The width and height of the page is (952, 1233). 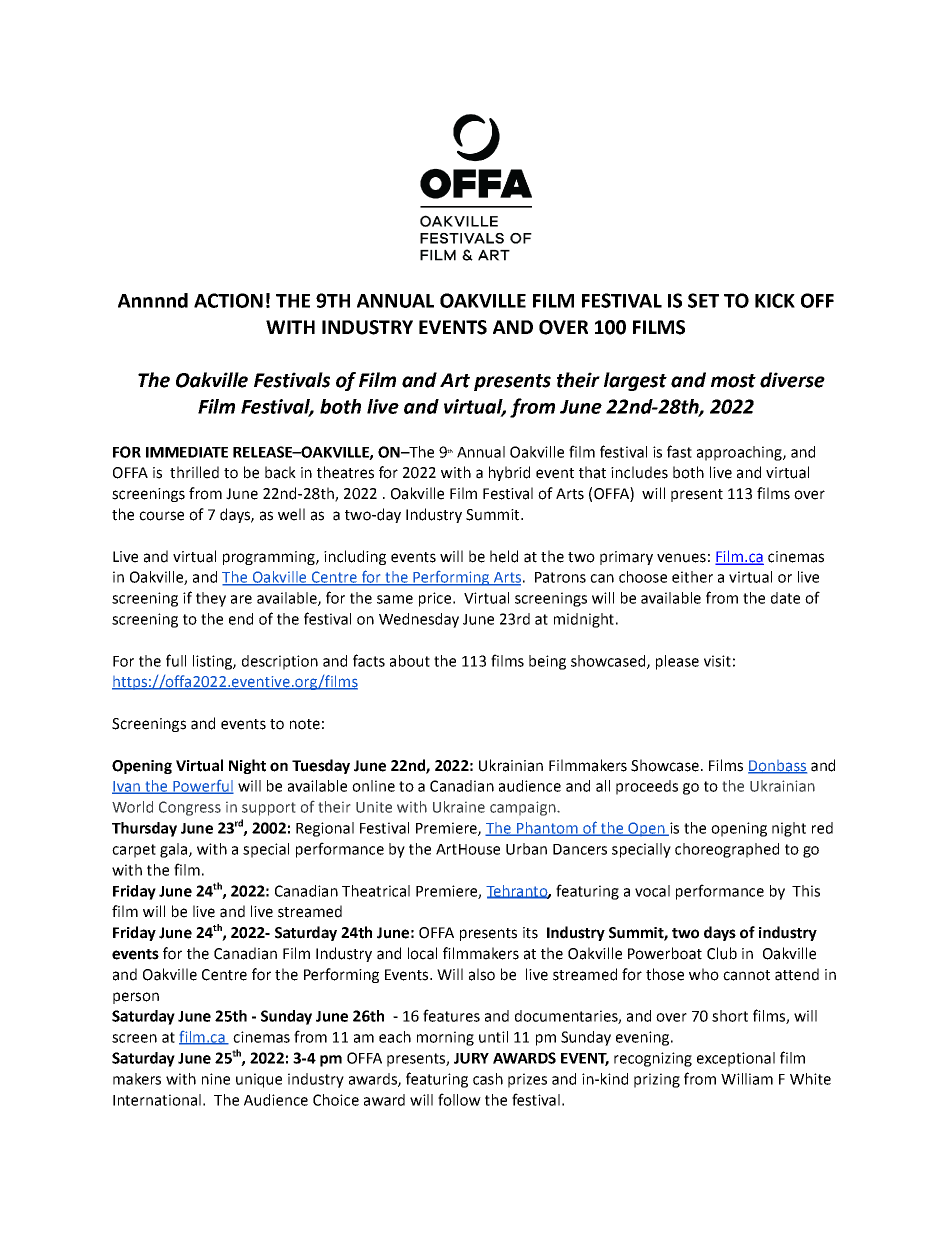 What do you see at coordinates (635, 381) in the page?
I see `largest` at bounding box center [635, 381].
